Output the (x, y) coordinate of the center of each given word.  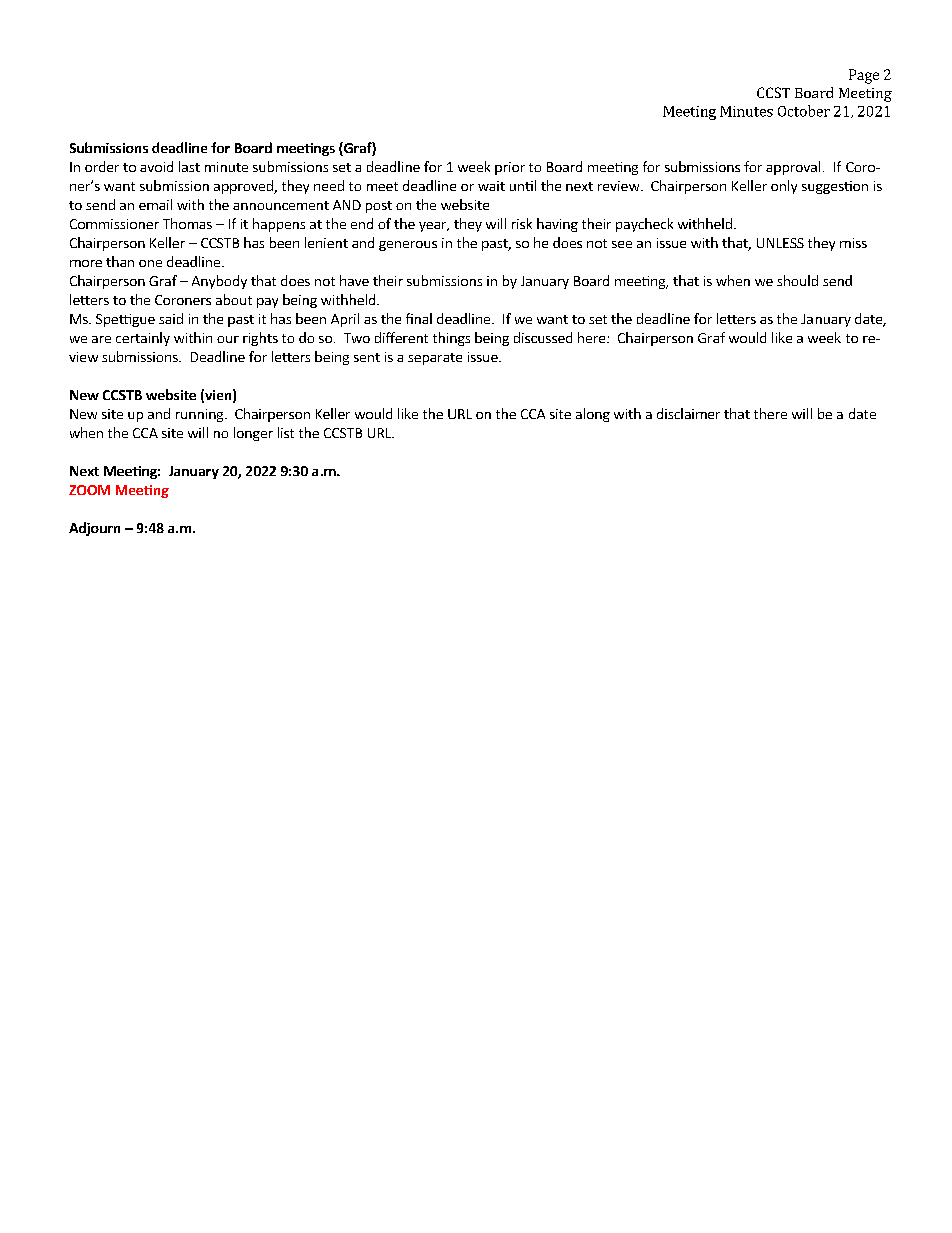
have (354, 280)
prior (510, 168)
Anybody (219, 282)
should (797, 280)
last (189, 166)
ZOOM (89, 490)
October (804, 111)
